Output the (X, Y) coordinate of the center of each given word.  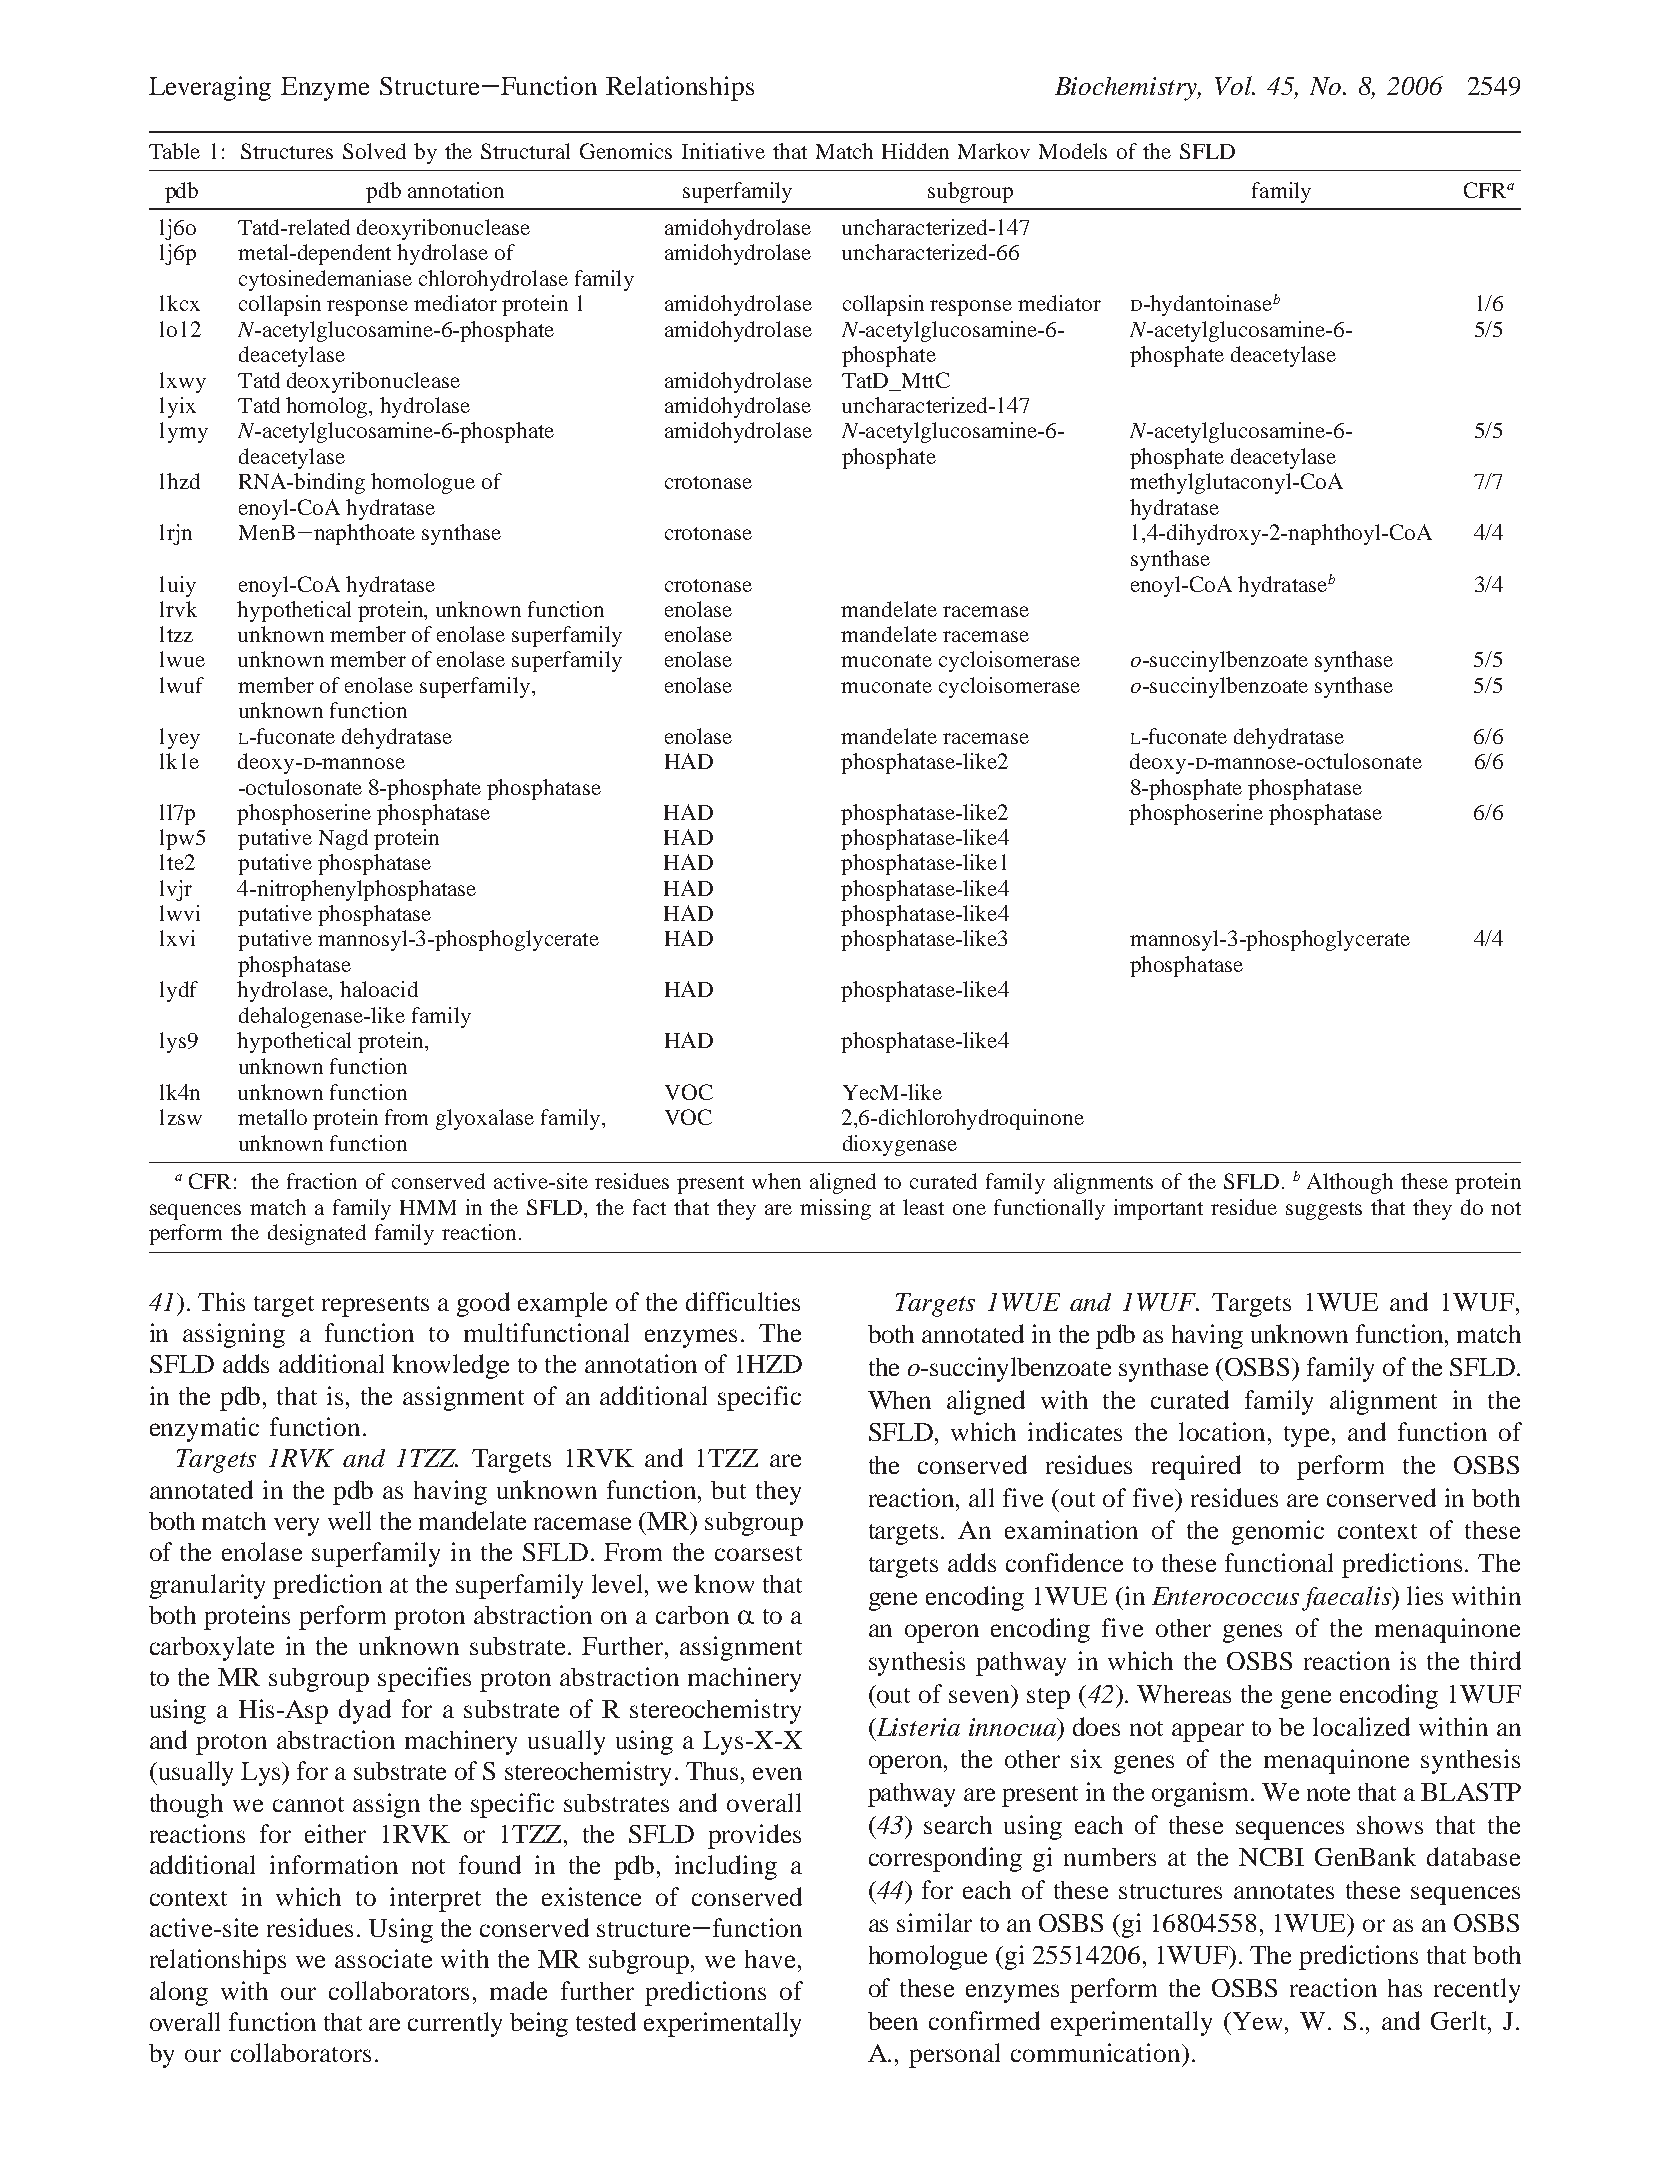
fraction (322, 1181)
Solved (374, 151)
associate (383, 1958)
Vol (1235, 85)
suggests (1324, 1211)
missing (835, 1209)
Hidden (915, 151)
